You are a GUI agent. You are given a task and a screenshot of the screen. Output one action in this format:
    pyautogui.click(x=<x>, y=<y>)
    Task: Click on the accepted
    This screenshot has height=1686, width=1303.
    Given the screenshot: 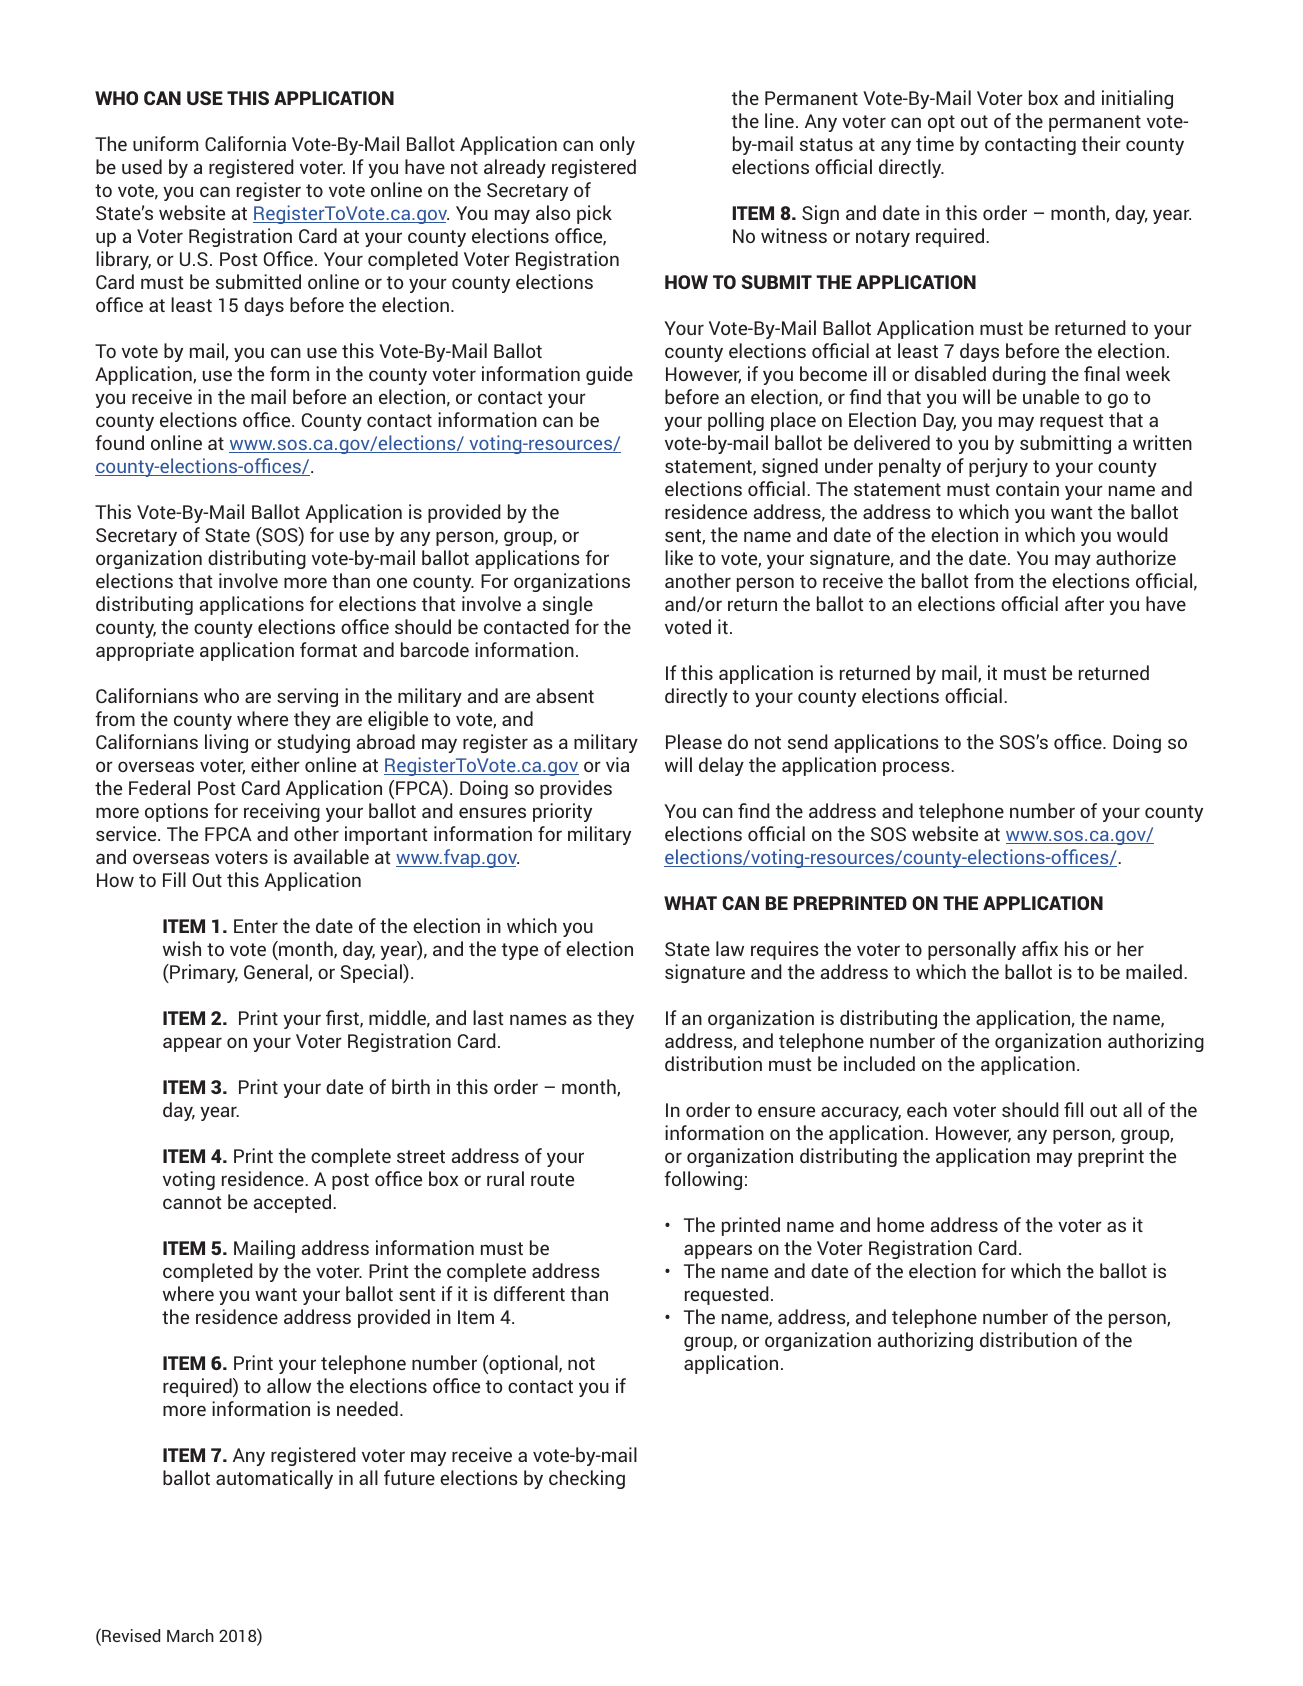 What is the action you would take?
    pyautogui.click(x=294, y=1203)
